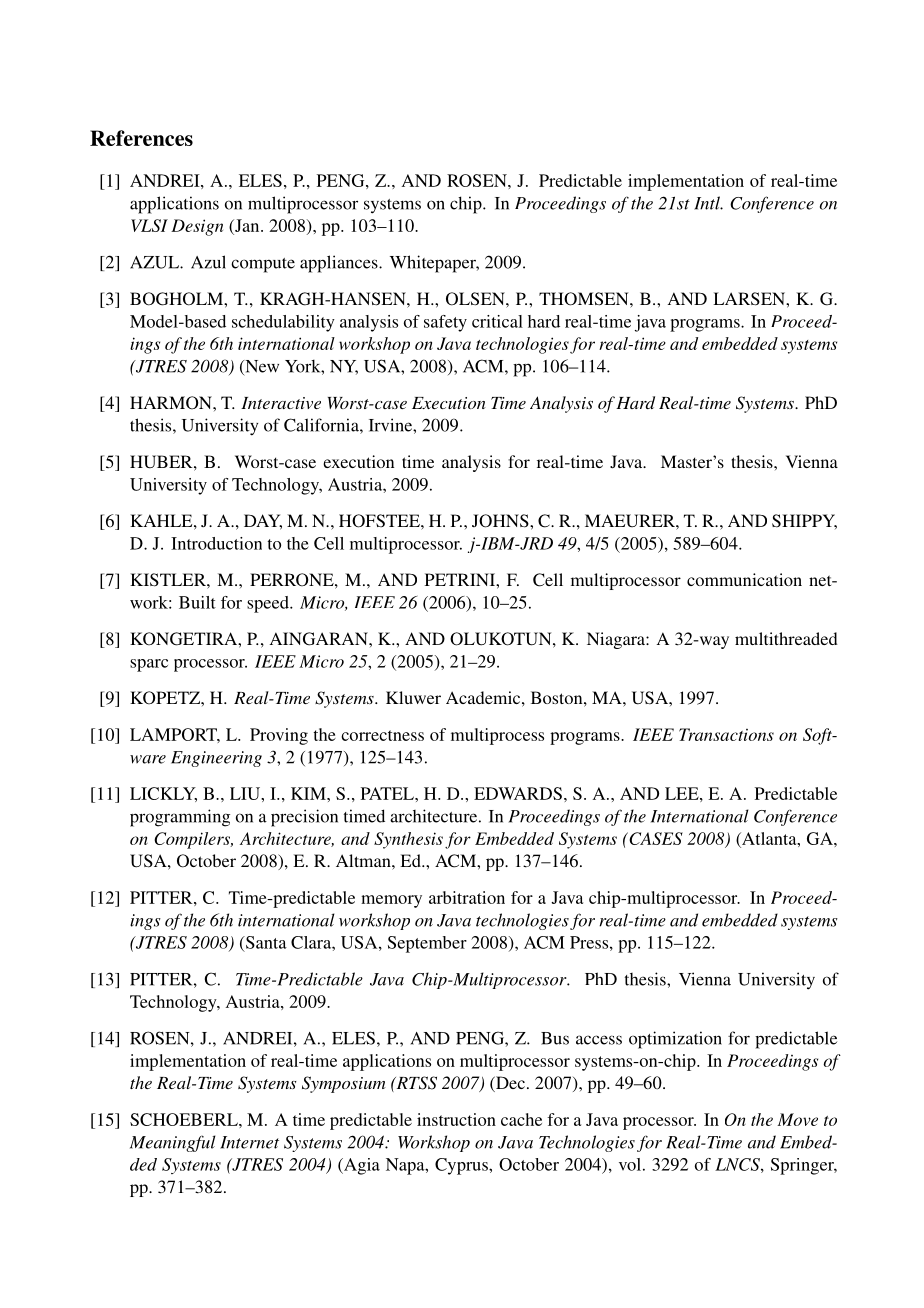  Describe the element at coordinates (675, 1040) in the screenshot. I see `optimization` at that location.
